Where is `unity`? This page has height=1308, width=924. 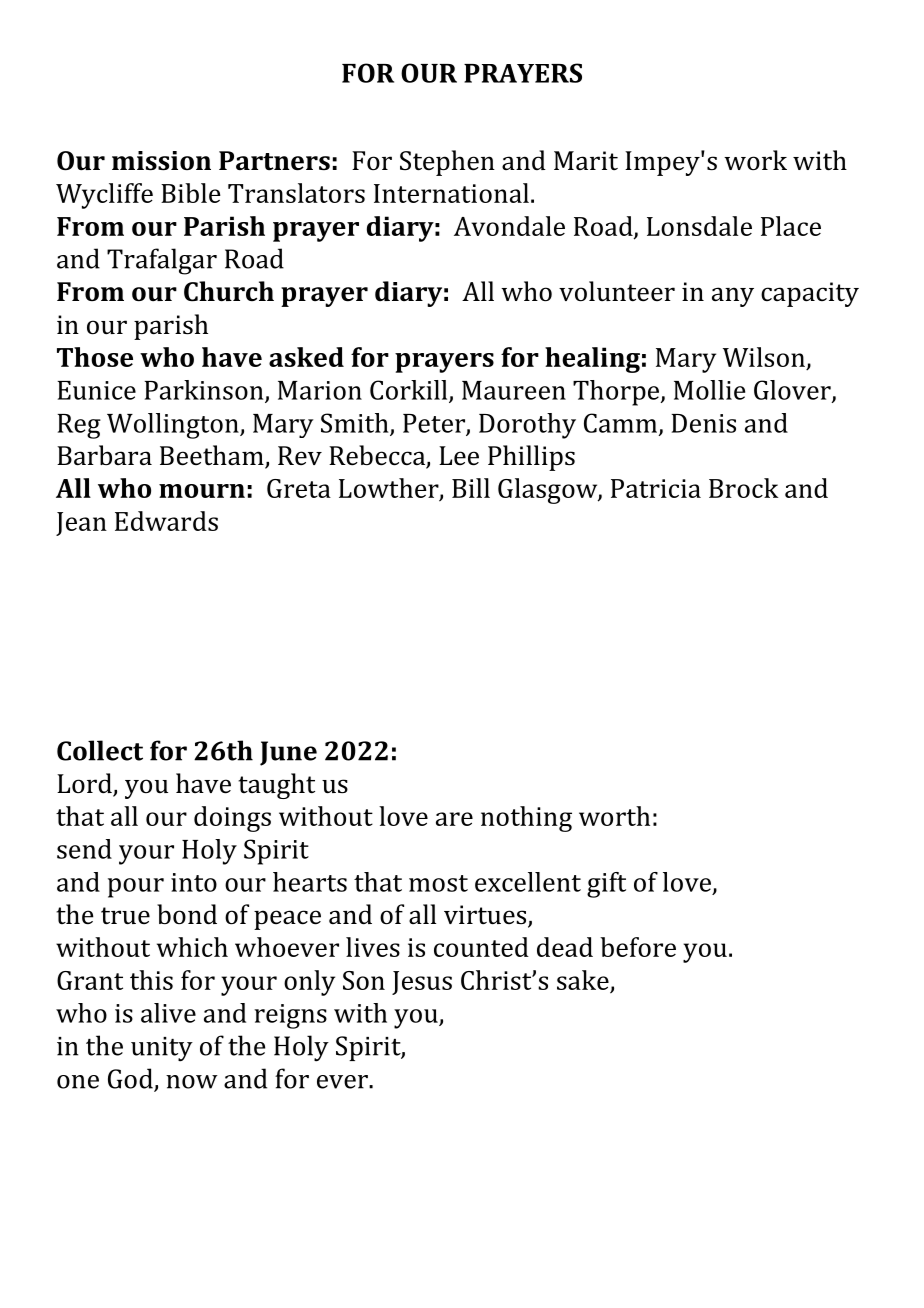
unity is located at coordinates (162, 1049).
